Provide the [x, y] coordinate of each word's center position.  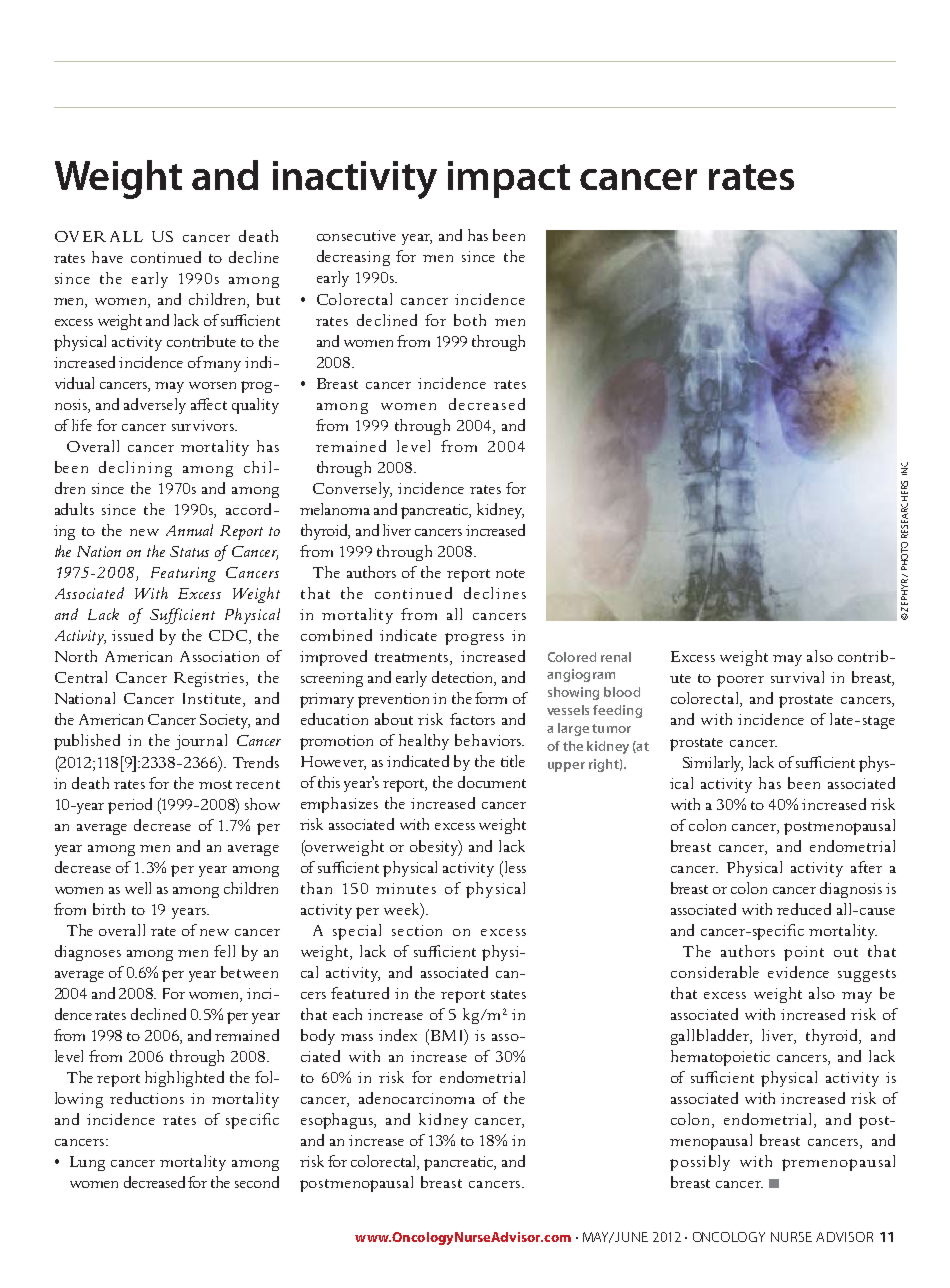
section [417, 930]
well [138, 888]
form [491, 698]
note [510, 573]
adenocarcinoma [417, 1098]
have [107, 257]
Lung [87, 1163]
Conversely [352, 490]
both [470, 320]
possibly [700, 1163]
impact [509, 179]
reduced [804, 909]
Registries [210, 679]
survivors [204, 425]
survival [797, 677]
